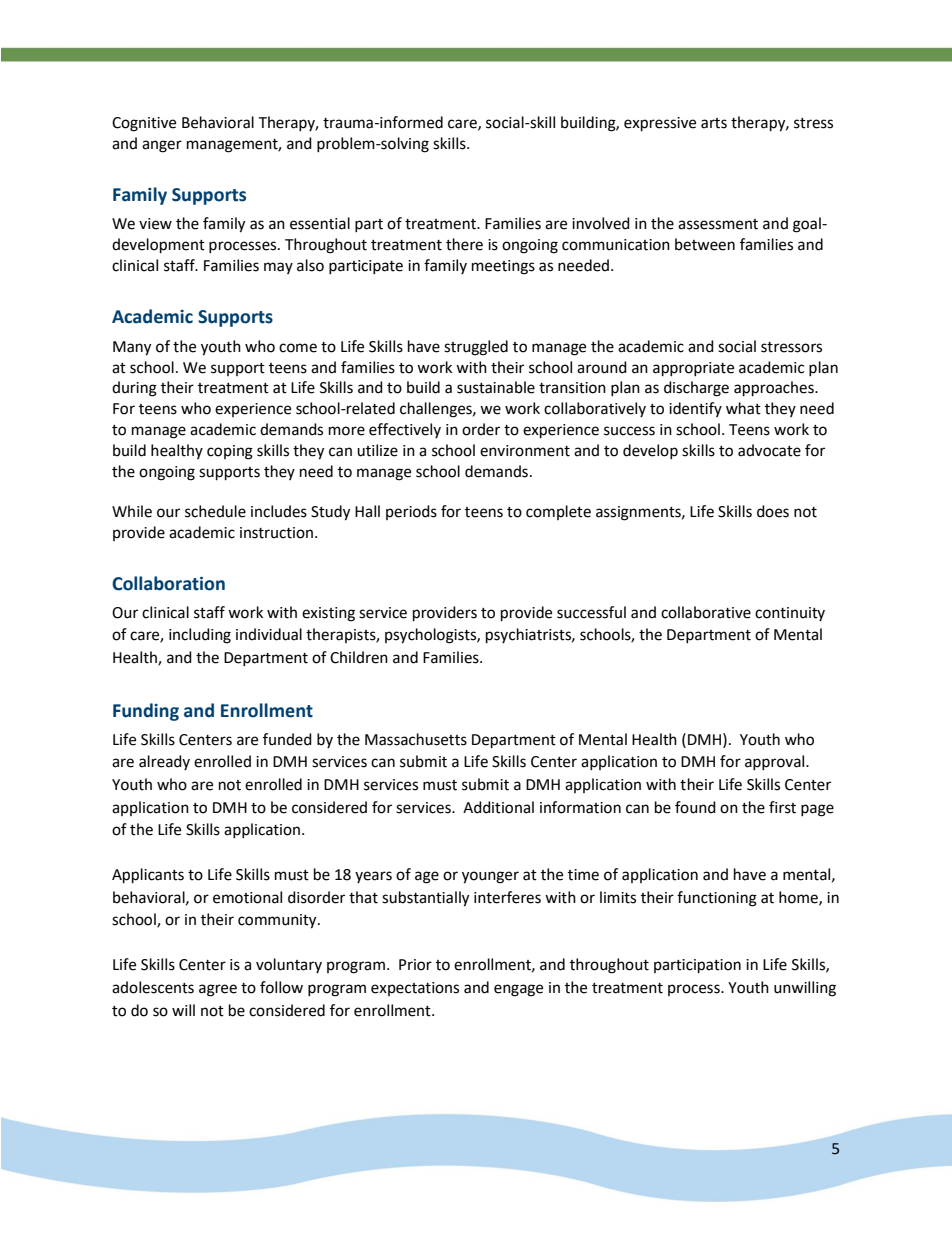 The image size is (952, 1233). What do you see at coordinates (162, 146) in the page?
I see `anger` at bounding box center [162, 146].
